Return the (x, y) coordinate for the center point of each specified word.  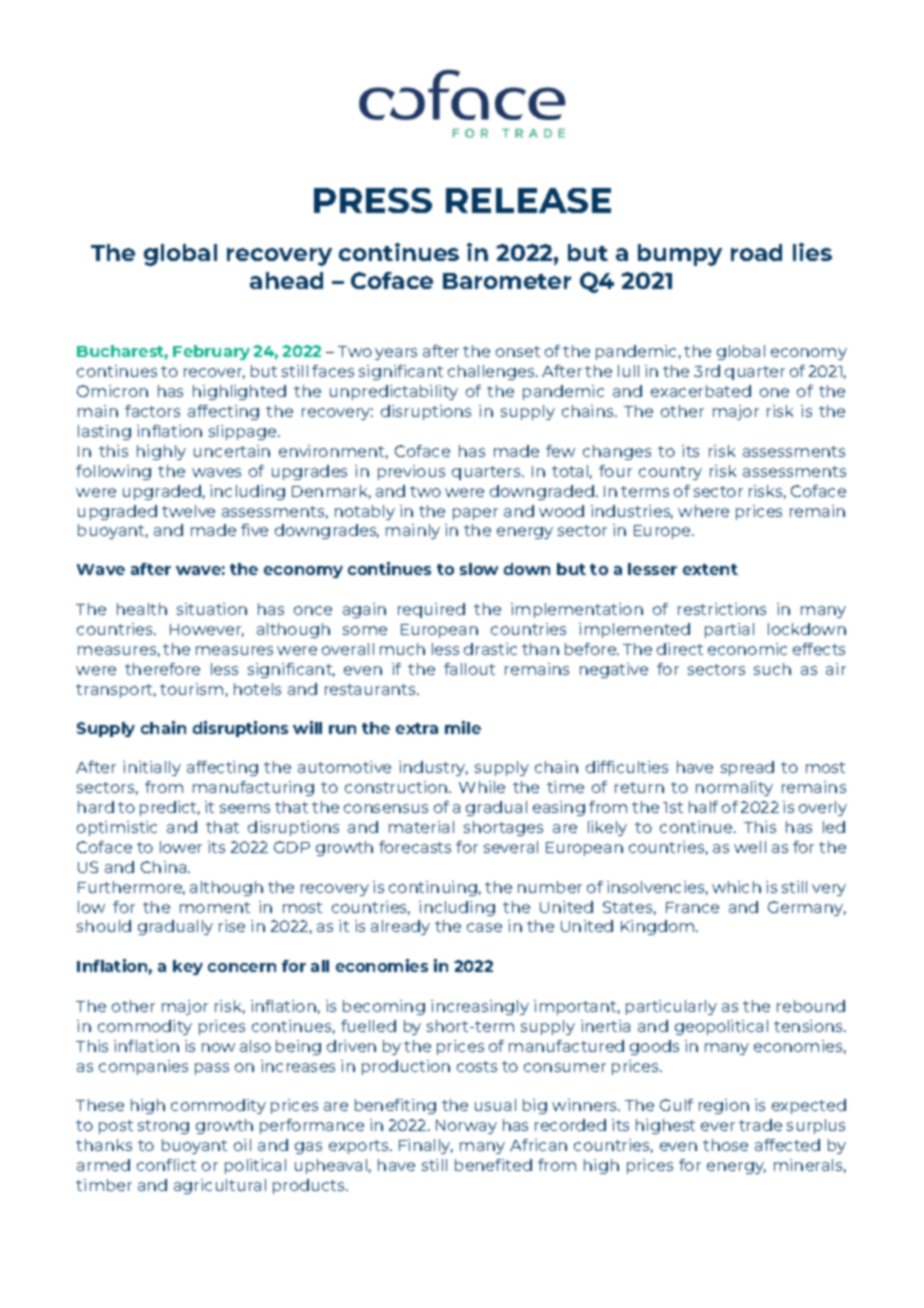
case (484, 927)
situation (212, 609)
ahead (286, 280)
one (774, 392)
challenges (493, 372)
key (188, 967)
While (482, 787)
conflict (166, 1165)
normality (734, 788)
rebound (811, 1006)
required (431, 610)
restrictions (722, 609)
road (756, 252)
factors (152, 411)
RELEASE (528, 200)
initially (152, 768)
